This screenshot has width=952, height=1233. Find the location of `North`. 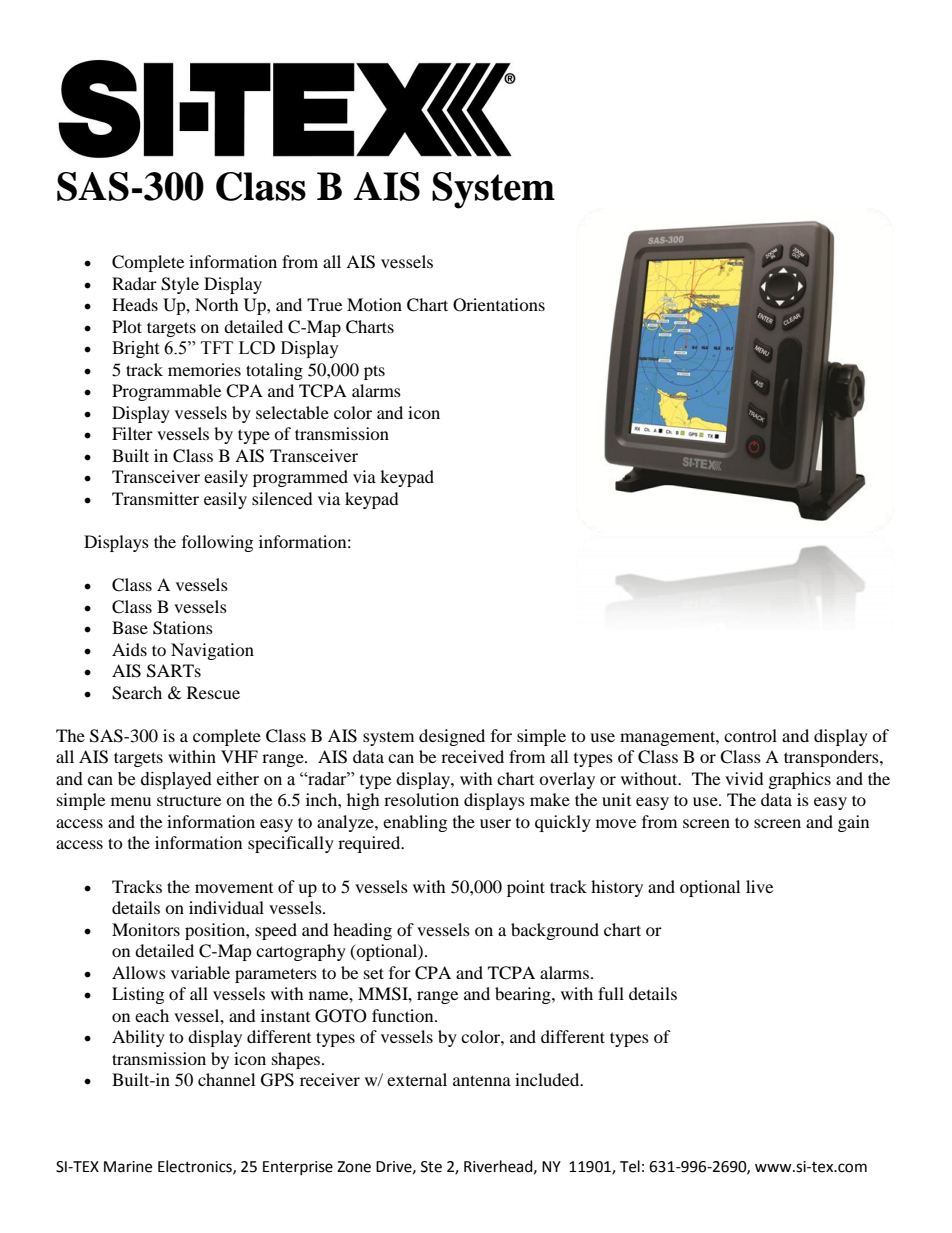

North is located at coordinates (217, 304).
